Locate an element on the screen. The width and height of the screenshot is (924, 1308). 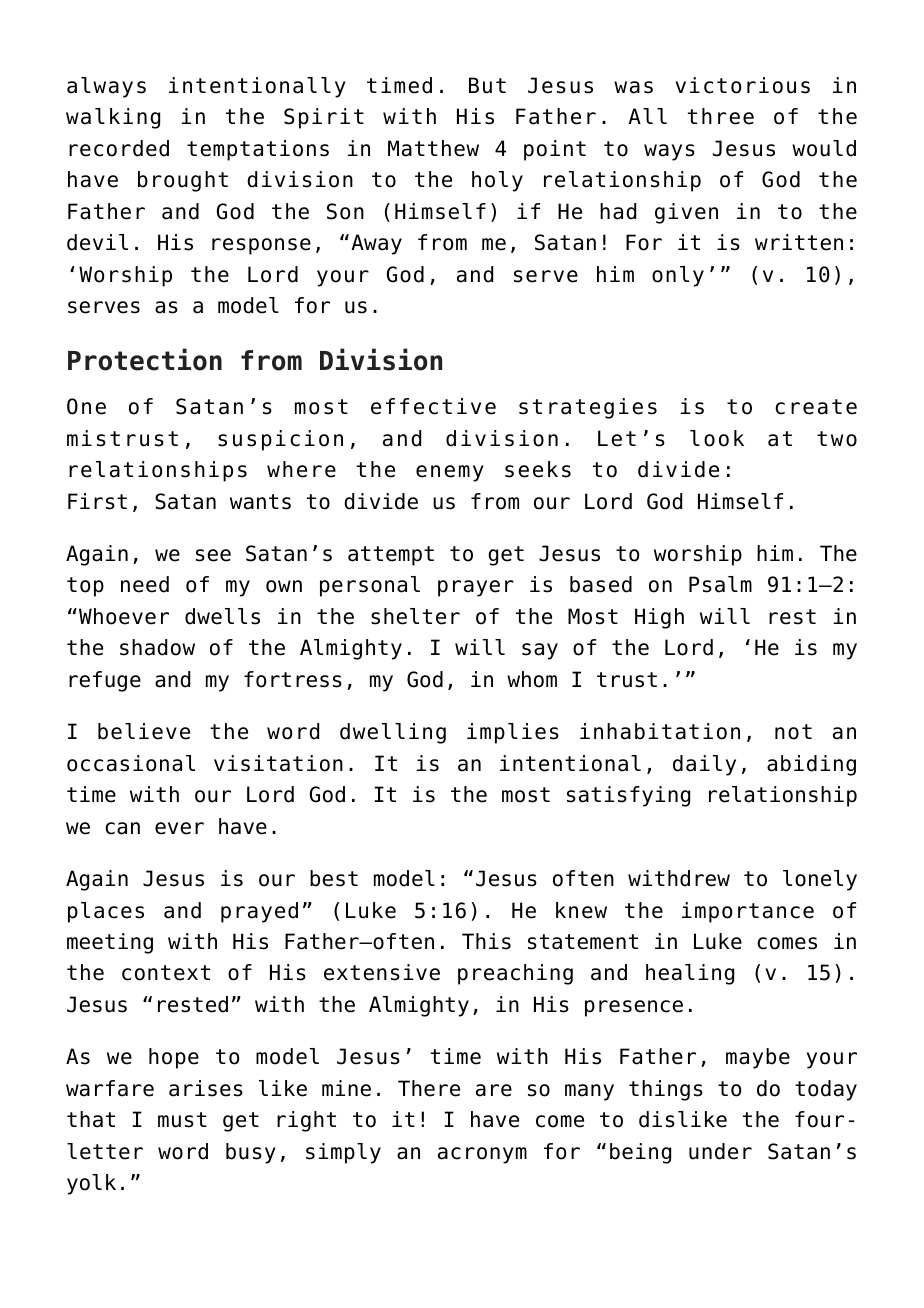
three is located at coordinates (721, 116).
